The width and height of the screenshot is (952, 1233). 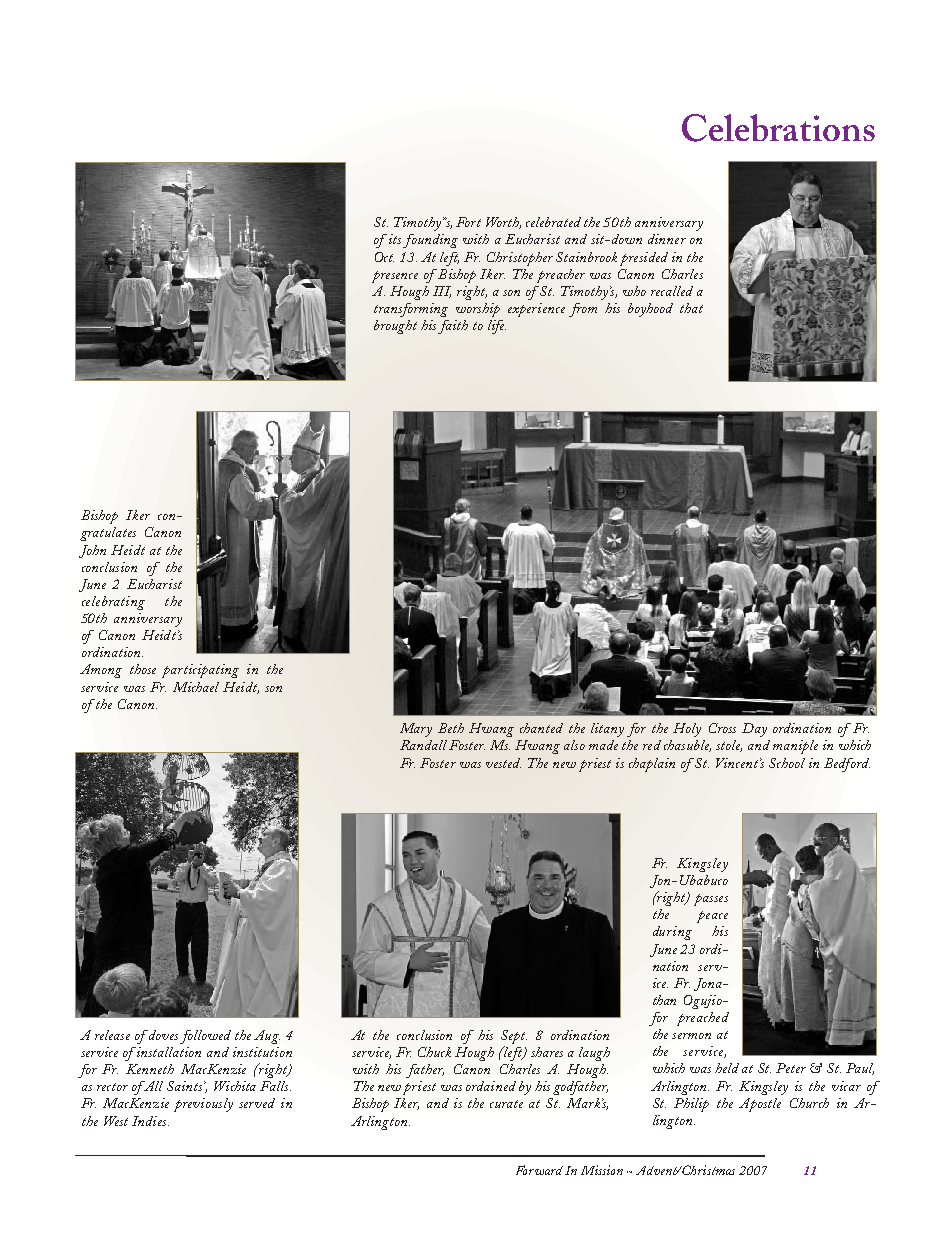 What do you see at coordinates (506, 1104) in the screenshot?
I see `curate` at bounding box center [506, 1104].
